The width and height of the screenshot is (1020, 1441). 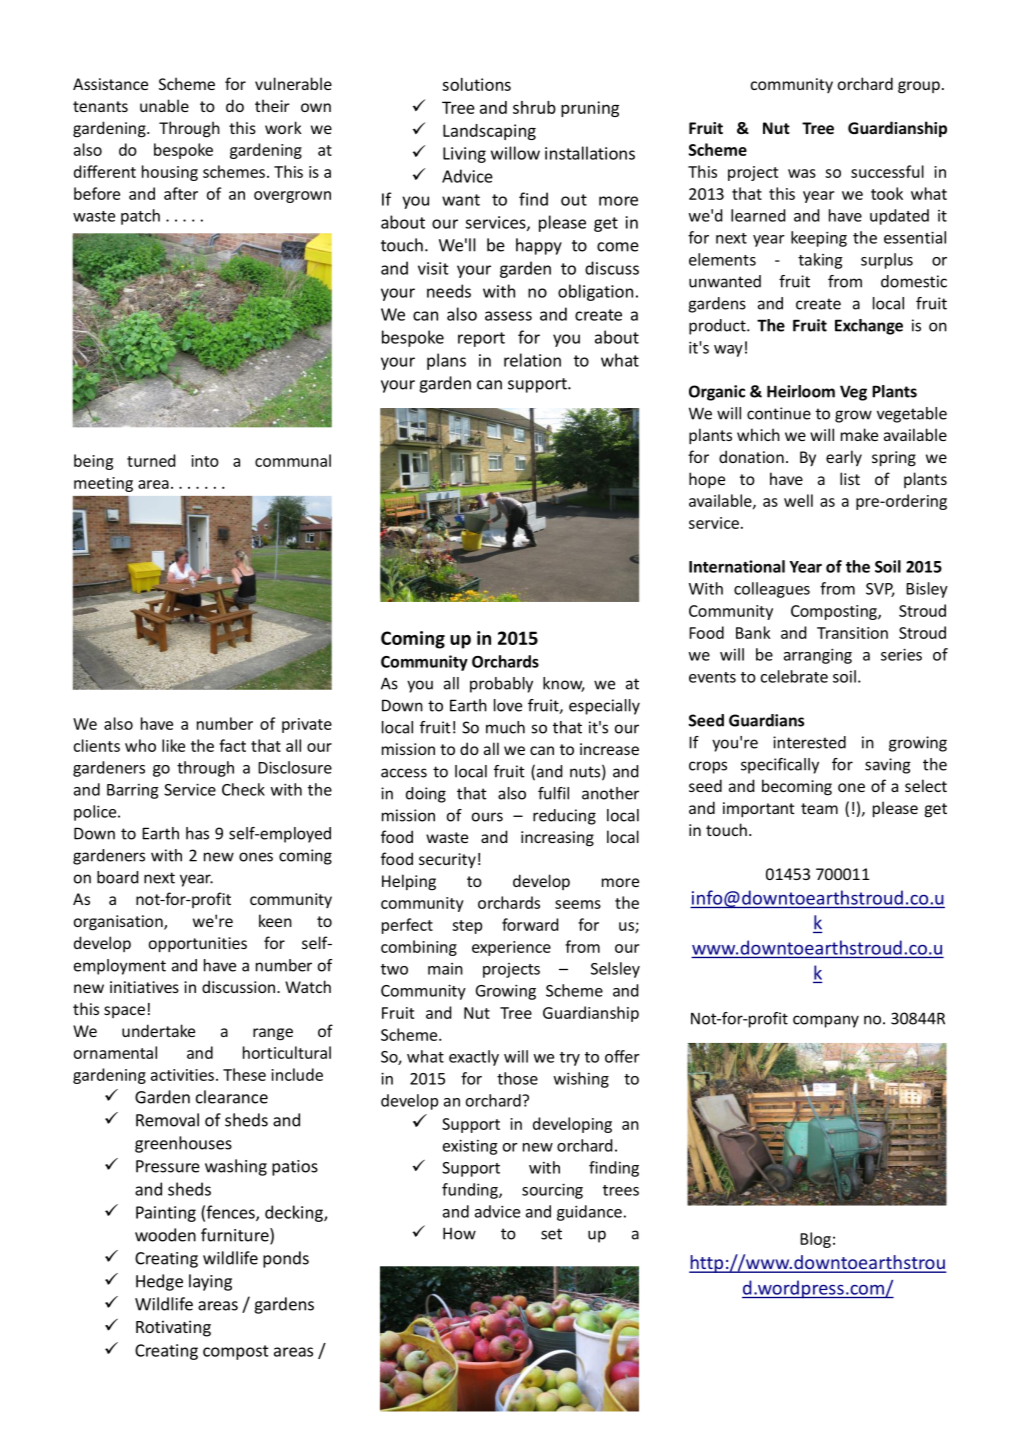 What do you see at coordinates (165, 1235) in the screenshot?
I see `wooden` at bounding box center [165, 1235].
